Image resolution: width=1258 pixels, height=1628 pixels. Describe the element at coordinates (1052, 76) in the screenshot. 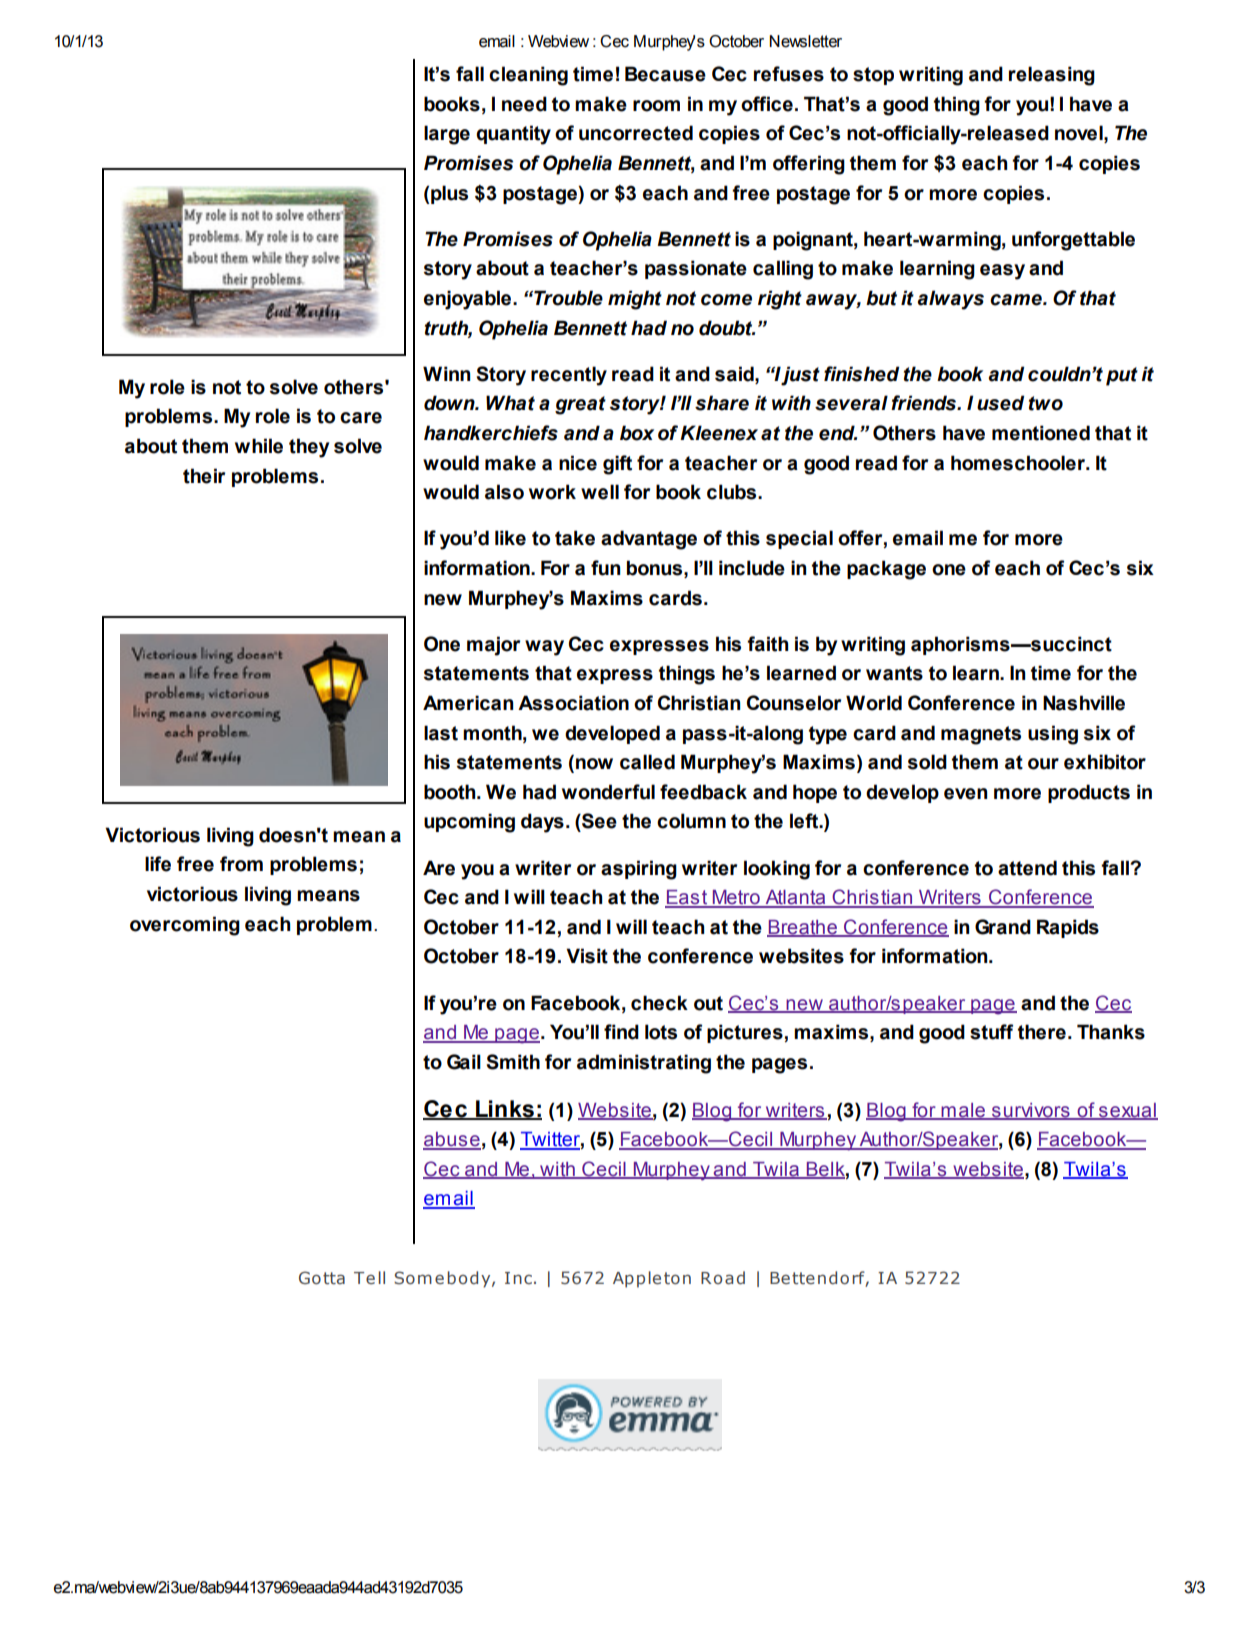

I see `releasing` at that location.
